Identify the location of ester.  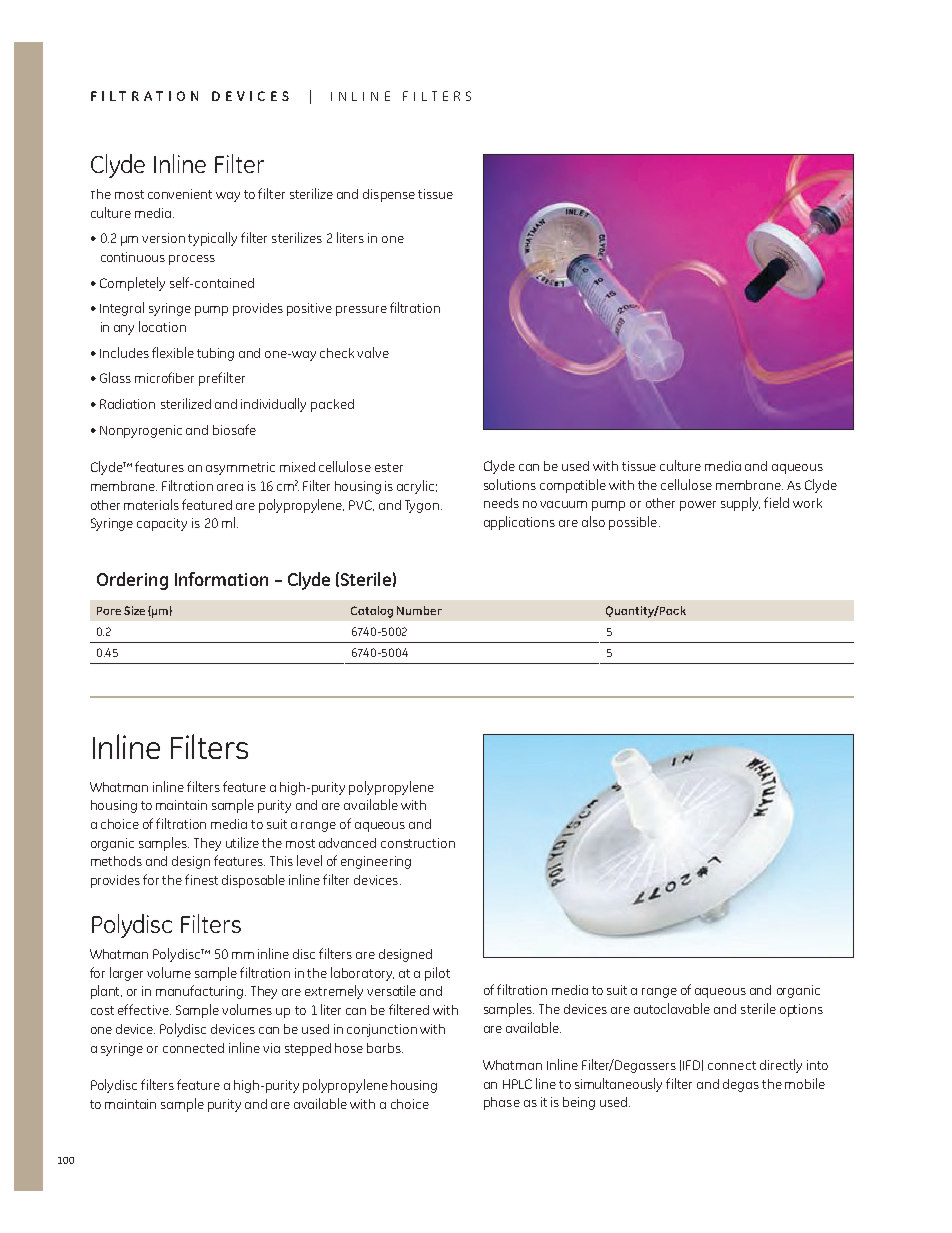
(389, 467).
